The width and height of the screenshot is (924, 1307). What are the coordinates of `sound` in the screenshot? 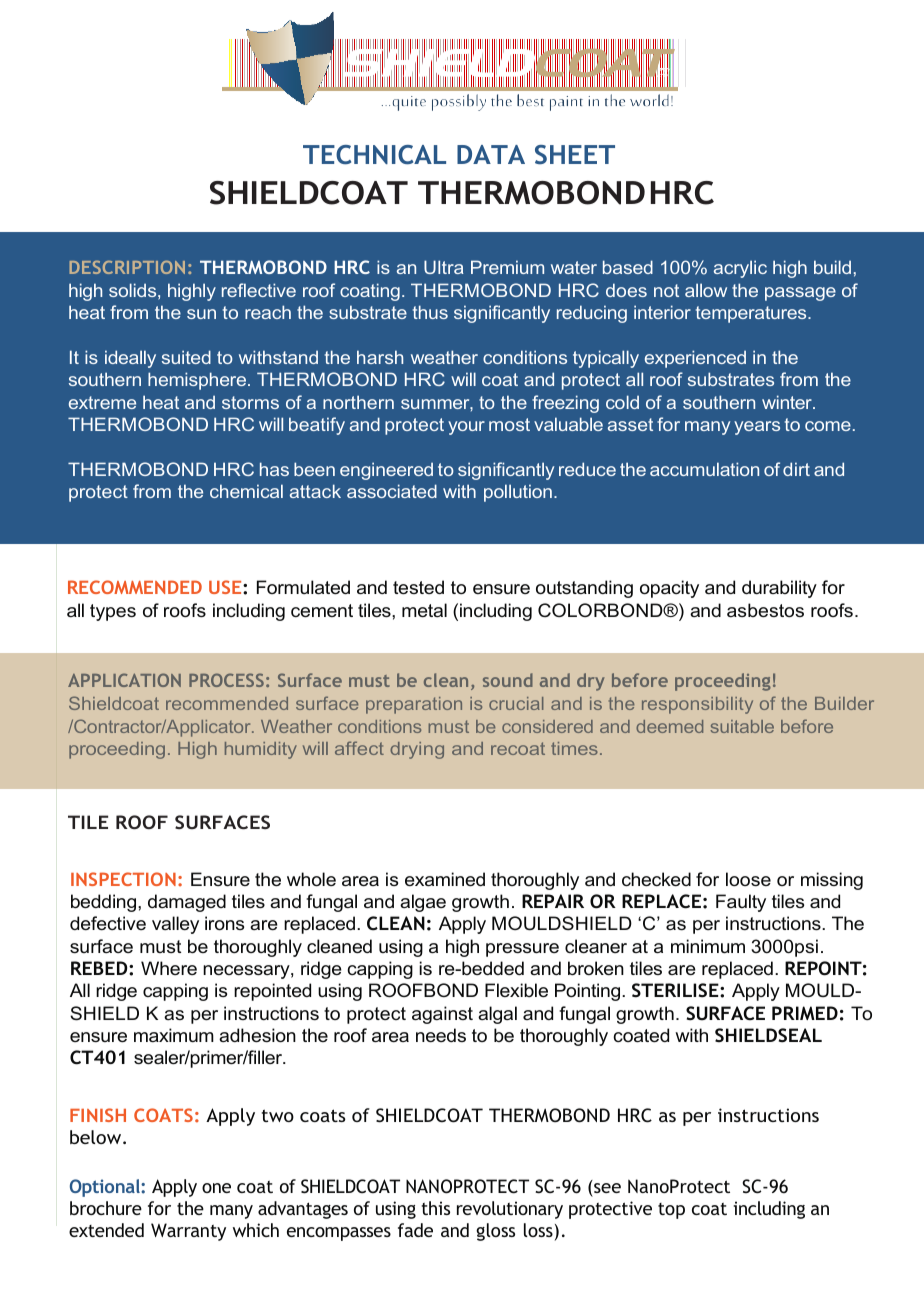 It's located at (508, 680).
